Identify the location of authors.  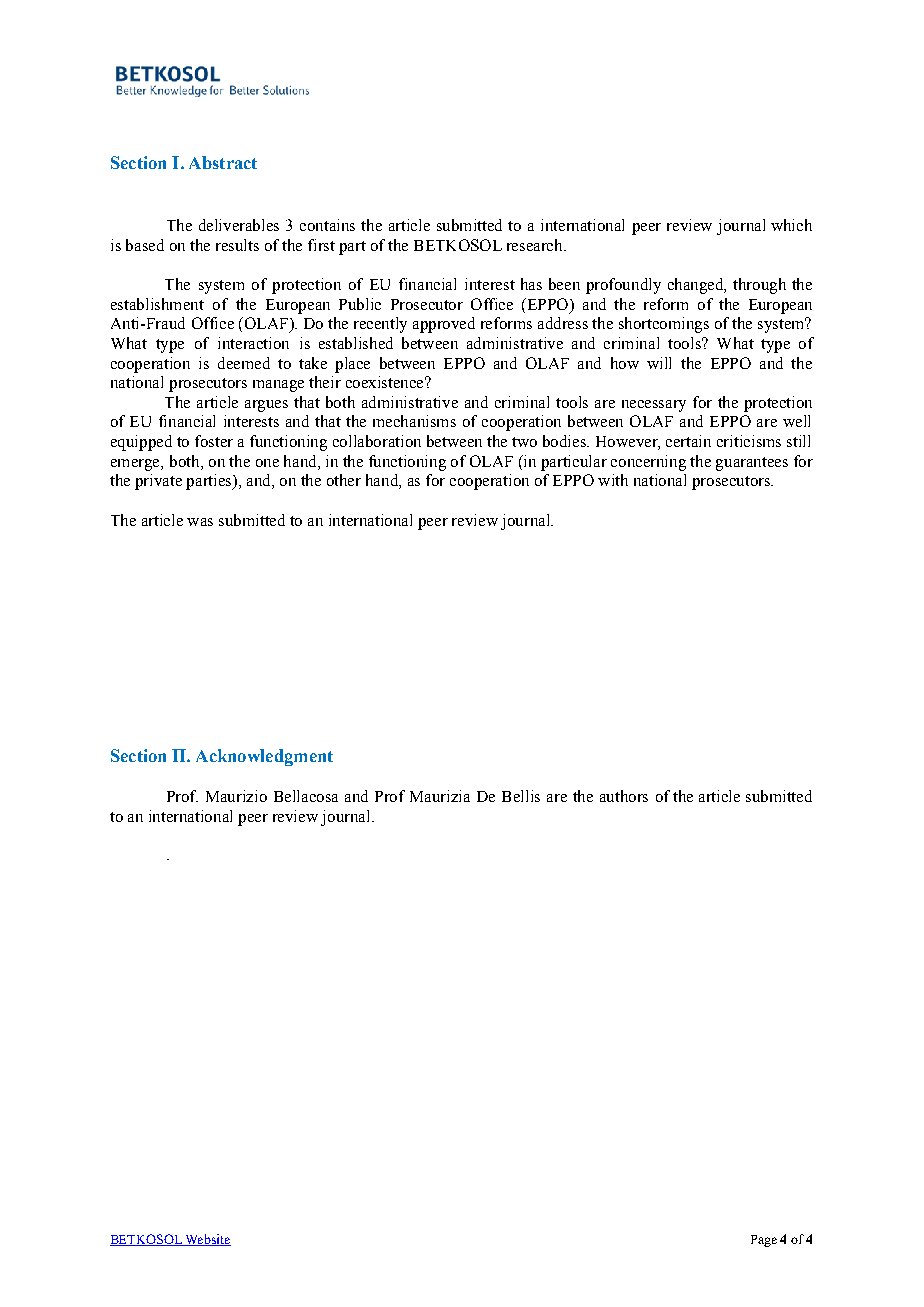
(624, 796).
